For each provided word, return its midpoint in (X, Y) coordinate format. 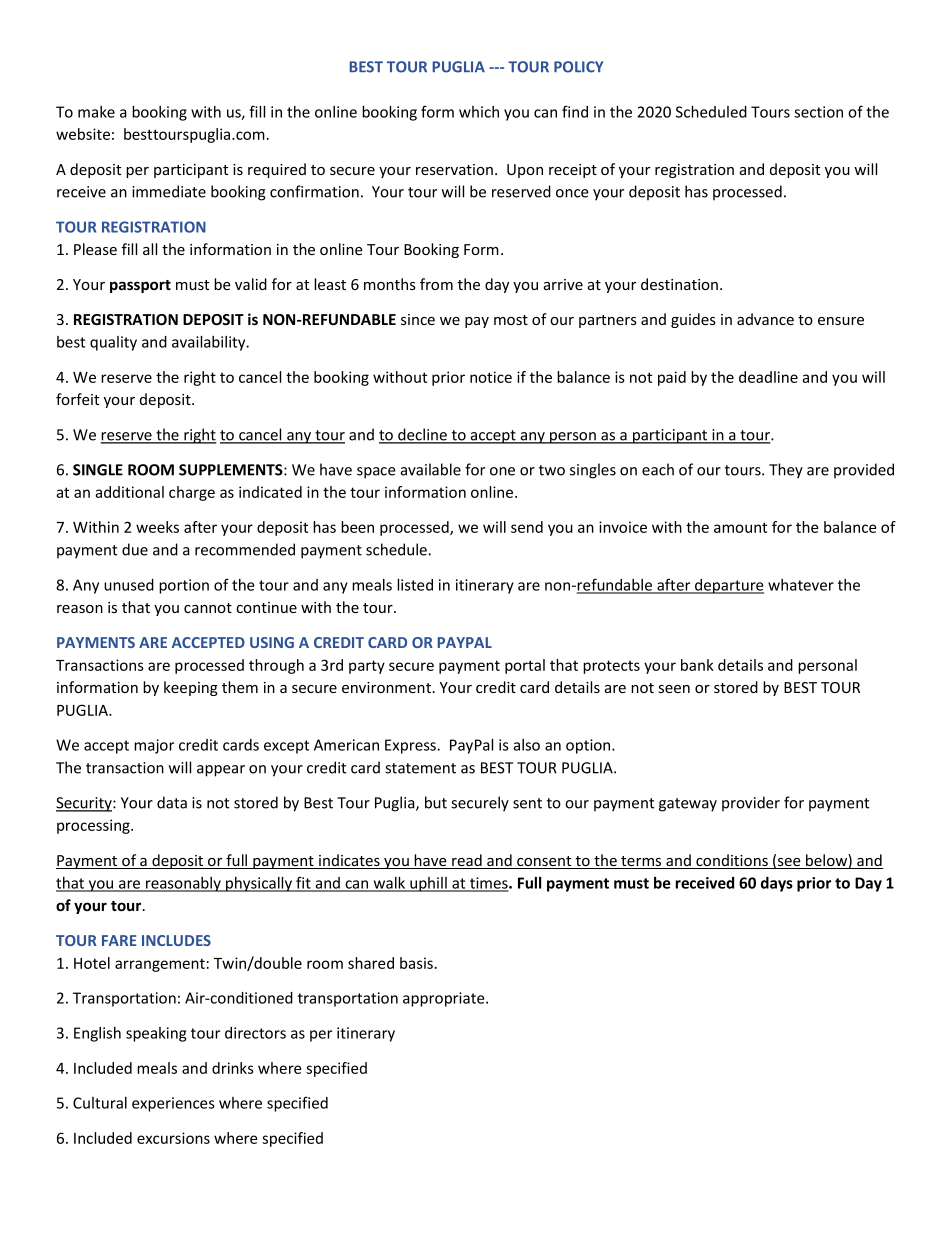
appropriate (445, 999)
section (818, 112)
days (777, 884)
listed (415, 585)
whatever (801, 585)
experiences (173, 1104)
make (96, 112)
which (479, 112)
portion (184, 586)
